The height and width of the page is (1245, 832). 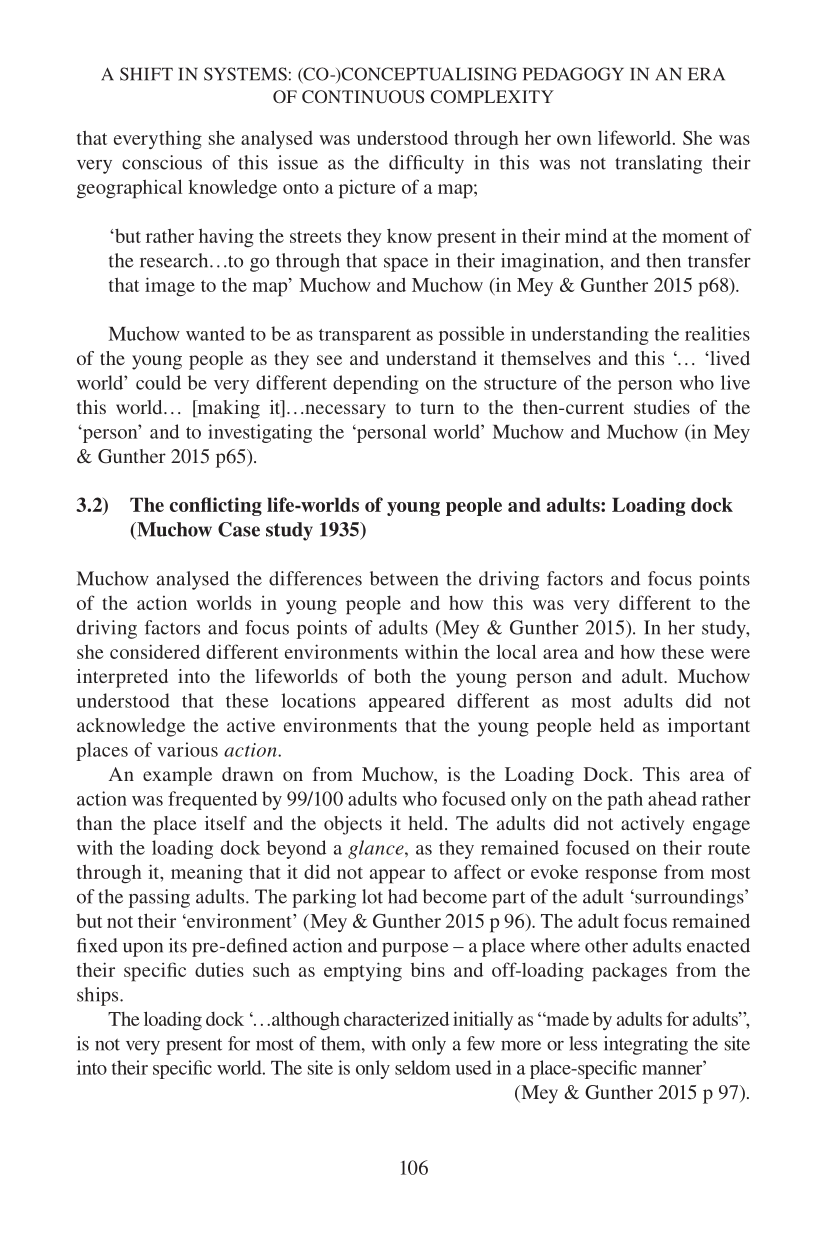 I want to click on characterized, so click(x=396, y=1018).
